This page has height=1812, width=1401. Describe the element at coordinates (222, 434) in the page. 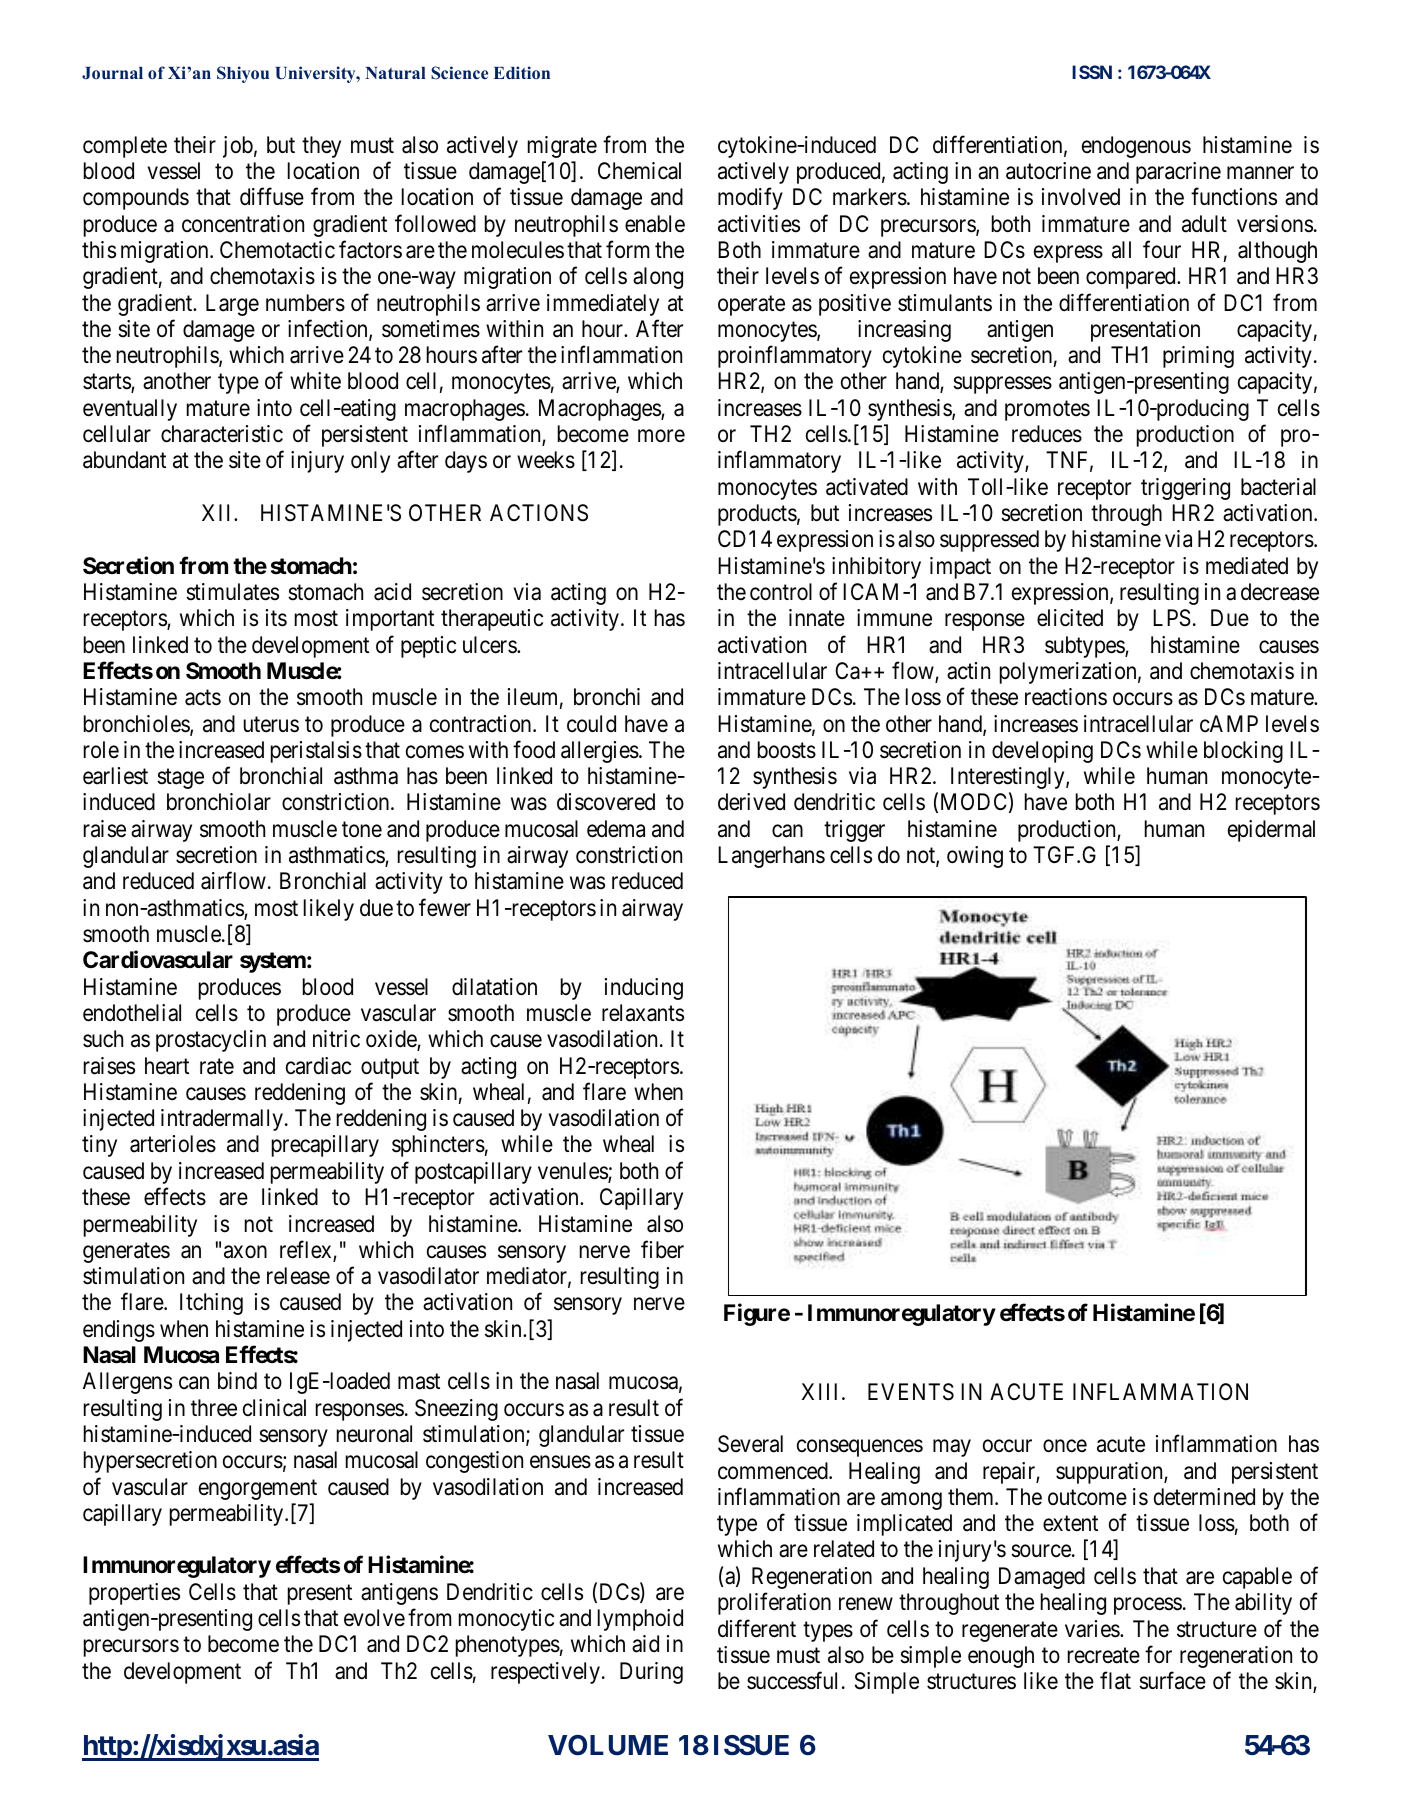

I see `characteristic` at that location.
